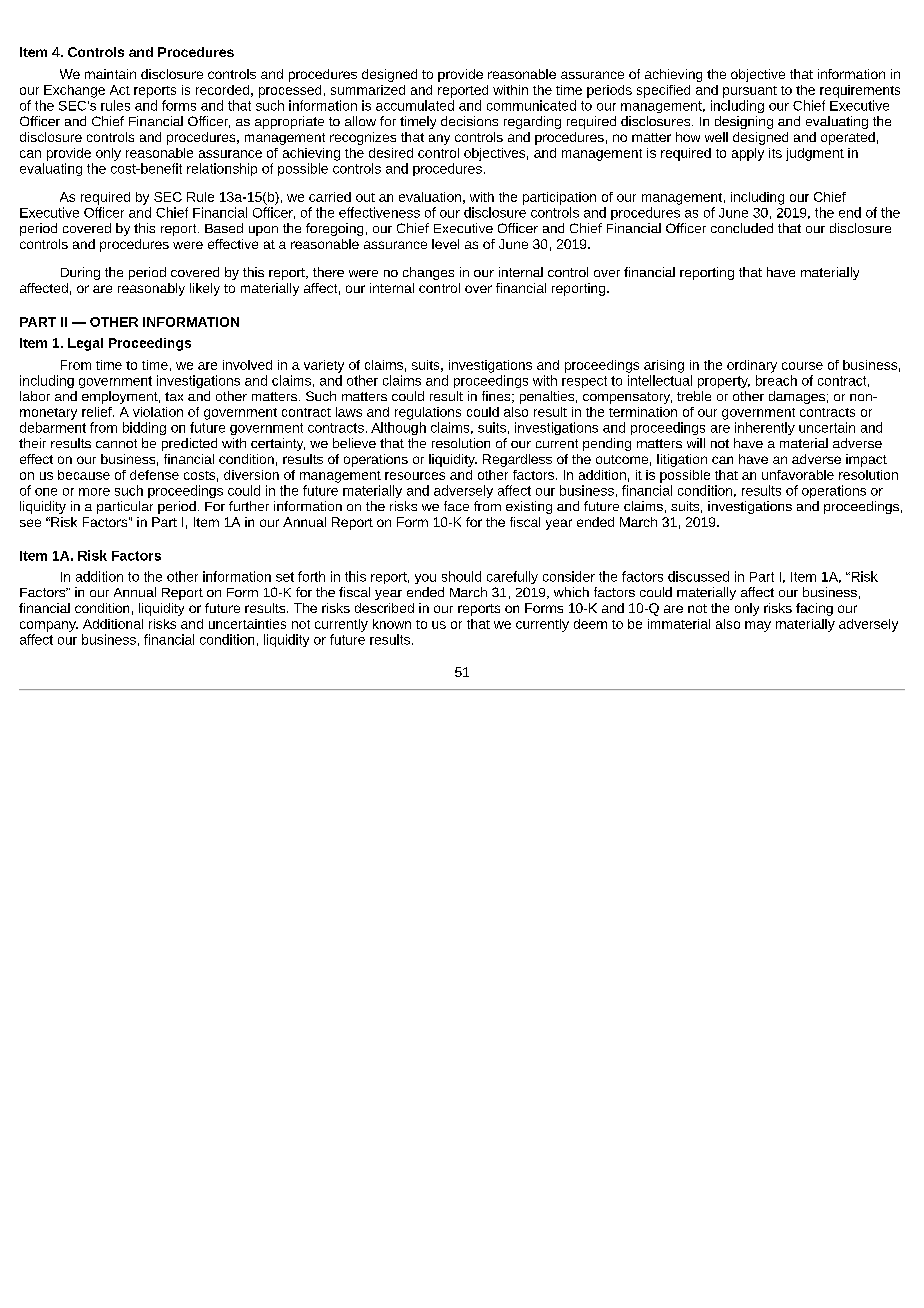 This screenshot has width=924, height=1308. I want to click on During, so click(80, 273).
